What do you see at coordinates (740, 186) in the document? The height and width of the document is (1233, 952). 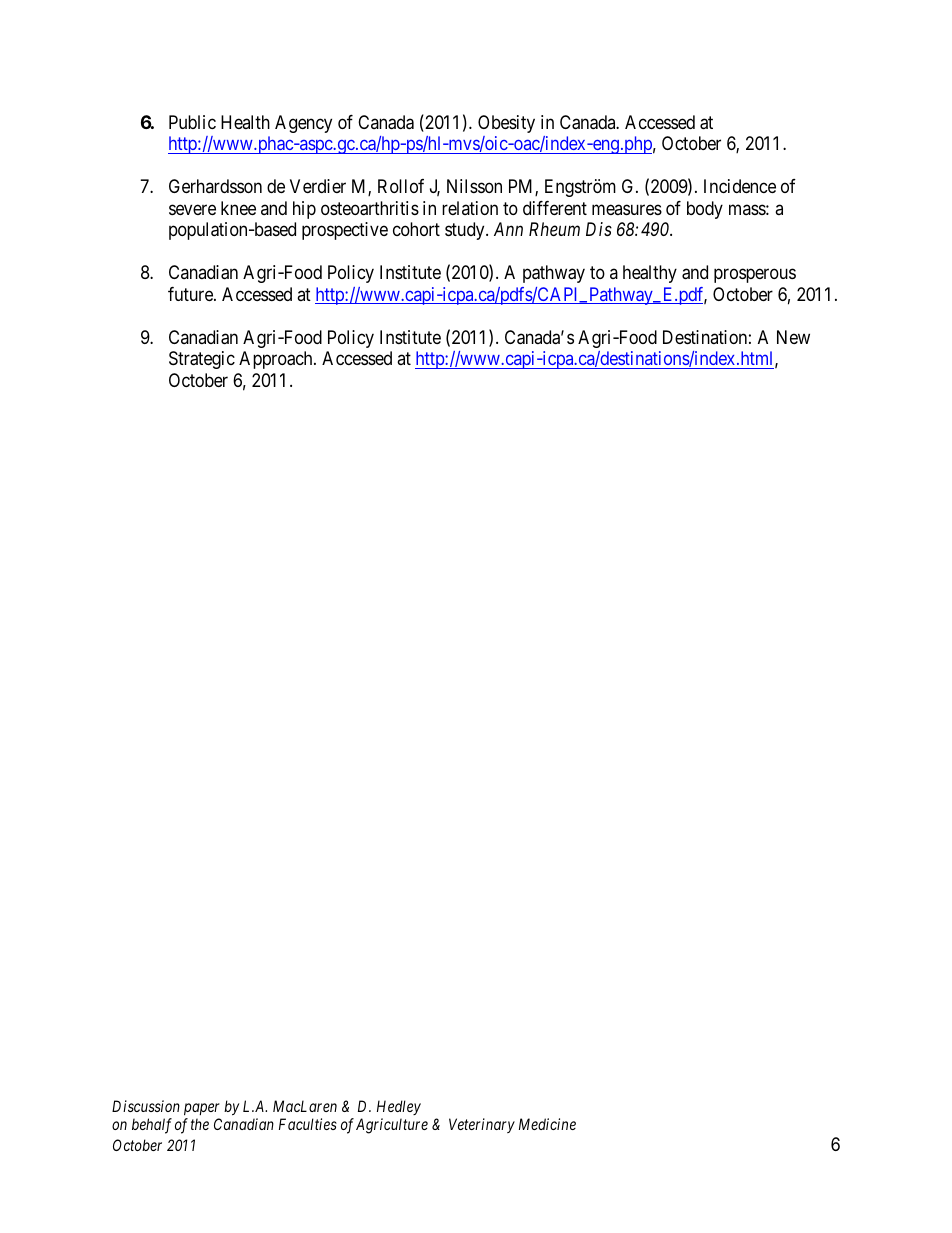 I see `Incidence` at bounding box center [740, 186].
